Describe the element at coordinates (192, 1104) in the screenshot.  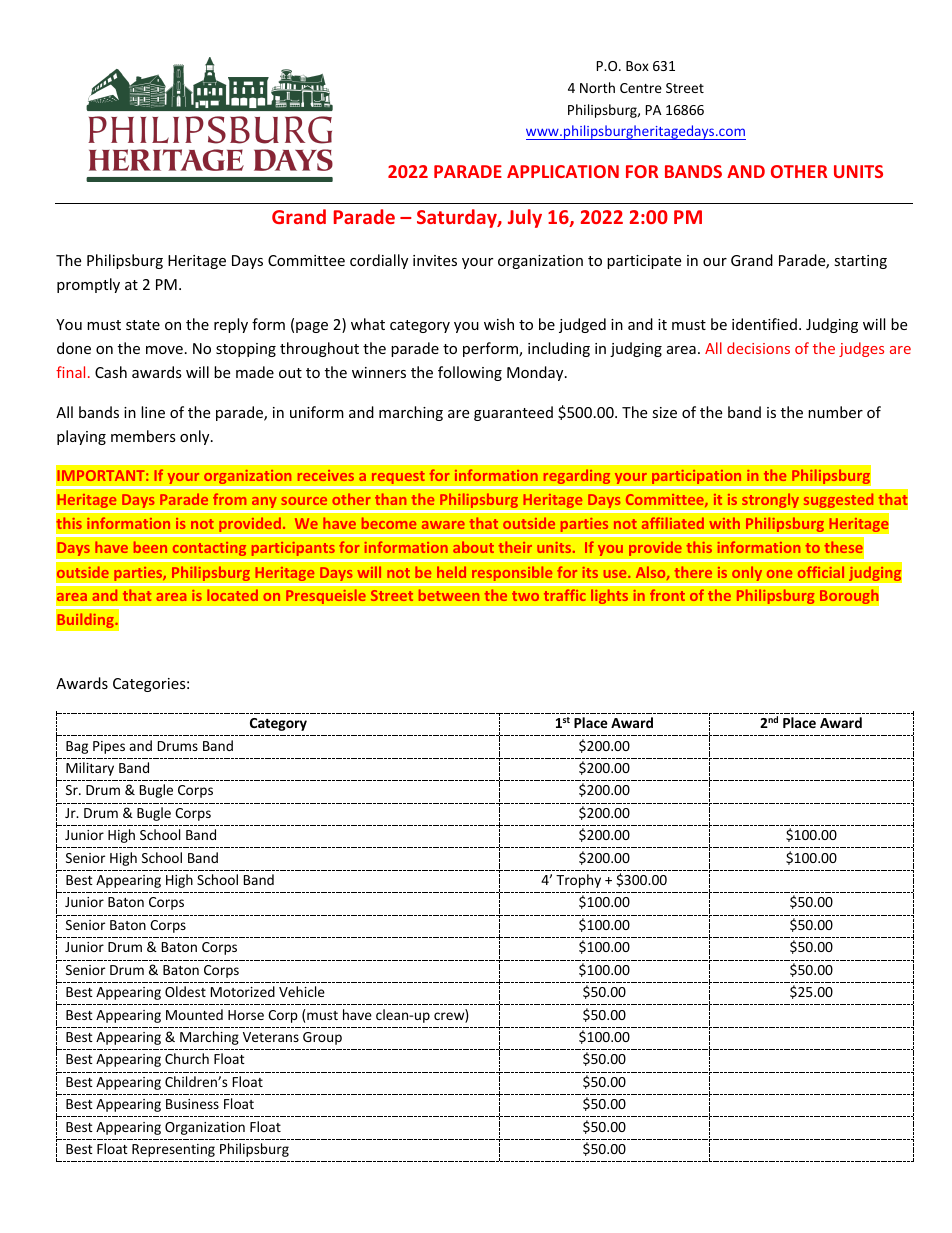
I see `Business` at that location.
